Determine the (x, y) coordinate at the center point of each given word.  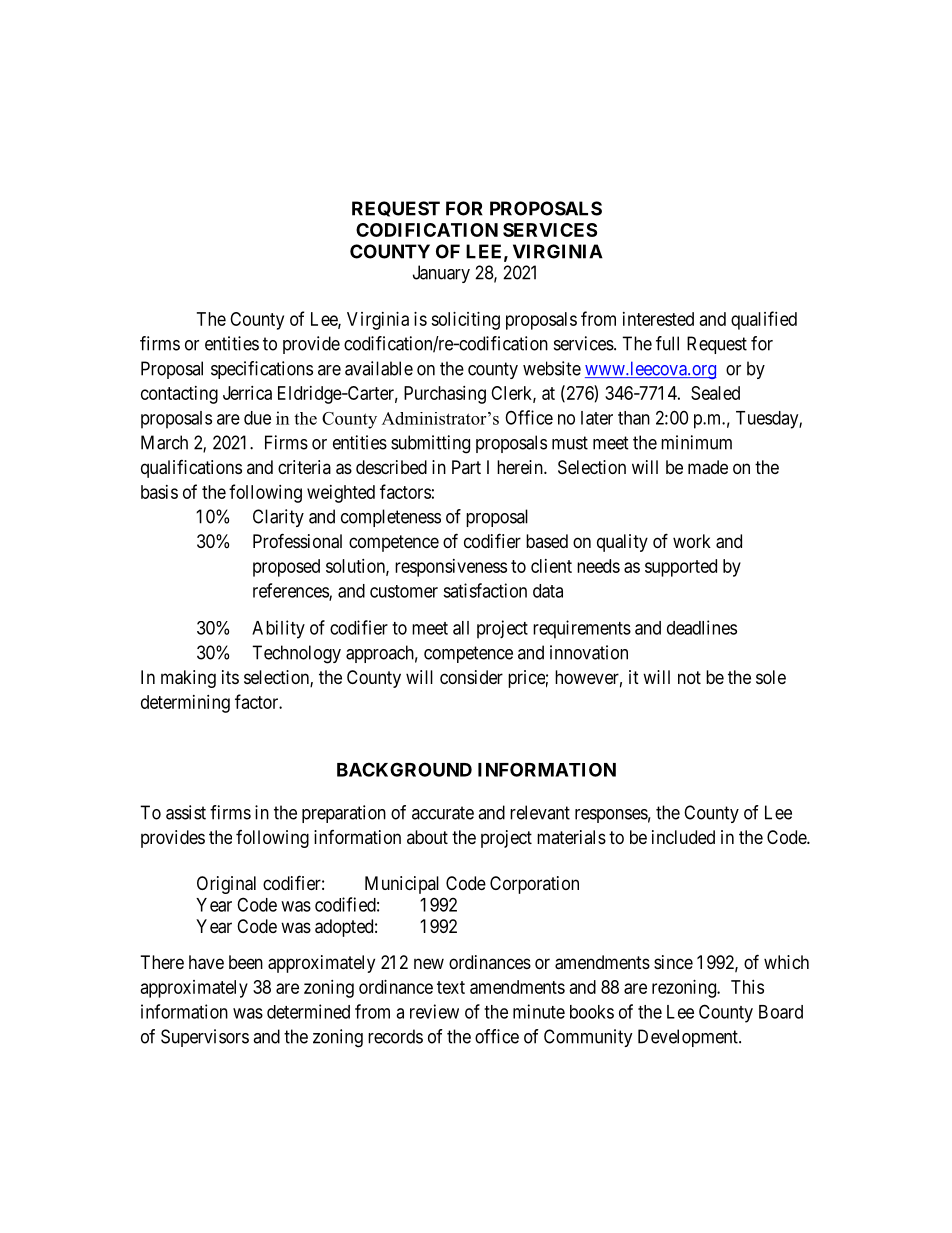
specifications (262, 370)
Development (689, 1038)
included (683, 837)
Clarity (278, 518)
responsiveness (451, 568)
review (434, 1011)
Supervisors (205, 1038)
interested (658, 319)
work (692, 541)
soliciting (465, 321)
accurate (443, 813)
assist (186, 812)
